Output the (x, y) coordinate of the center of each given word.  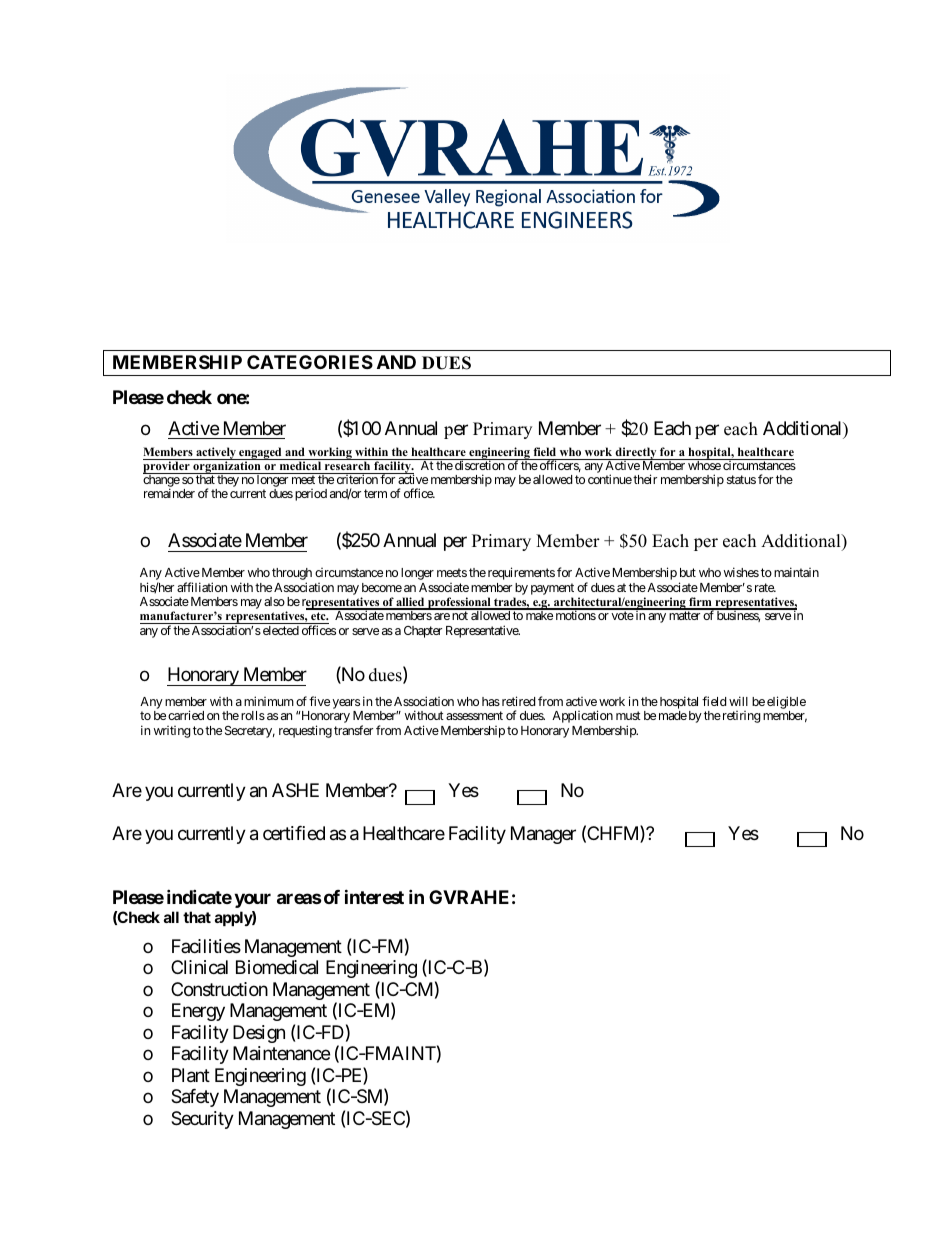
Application (582, 716)
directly (636, 454)
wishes (741, 572)
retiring (740, 717)
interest (374, 897)
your (252, 901)
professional (459, 604)
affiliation (202, 587)
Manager (543, 835)
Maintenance (281, 1053)
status (741, 479)
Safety (195, 1098)
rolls (253, 715)
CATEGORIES (310, 362)
